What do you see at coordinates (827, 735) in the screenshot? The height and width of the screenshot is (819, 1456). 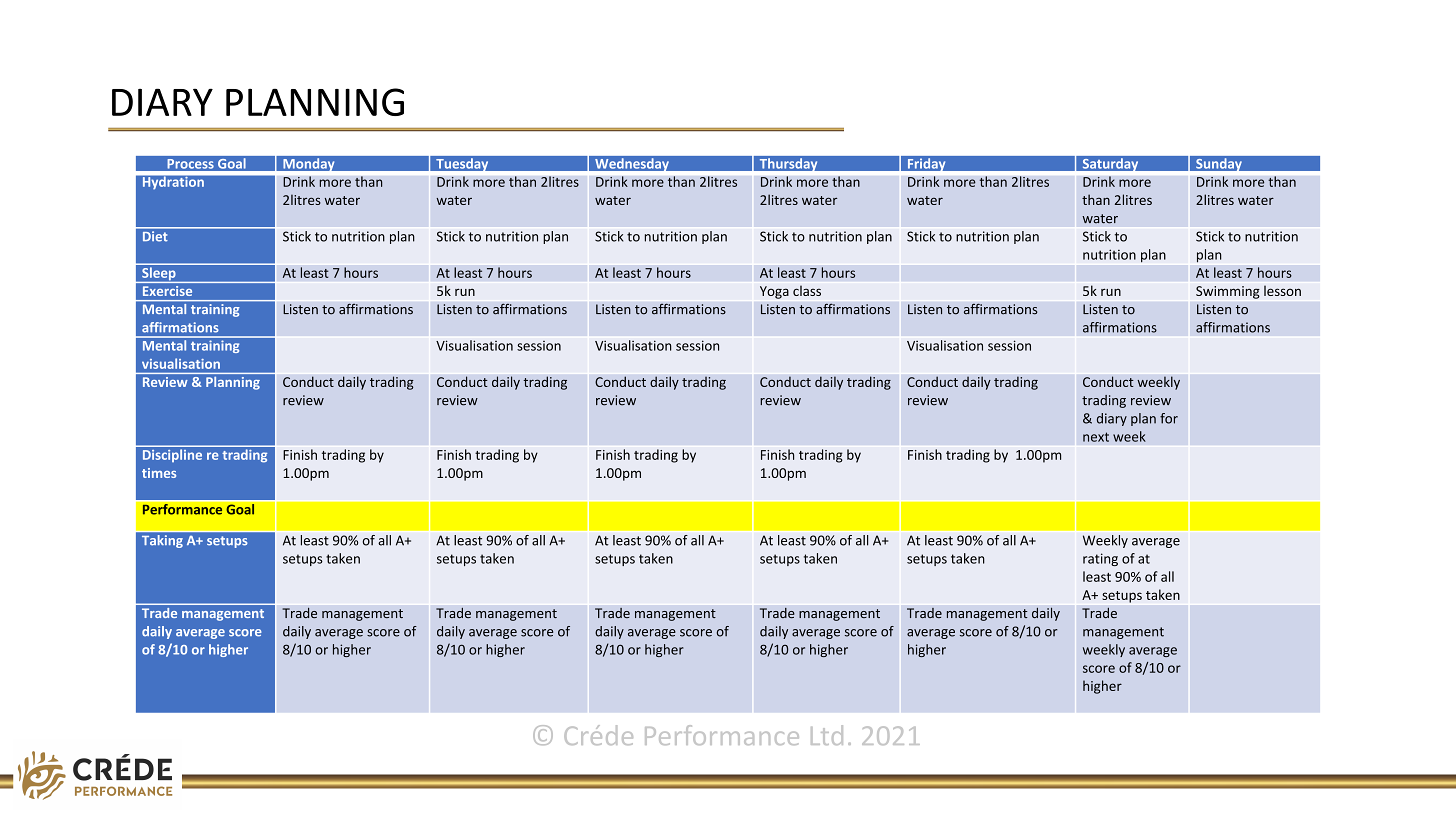 I see `Ltd` at bounding box center [827, 735].
